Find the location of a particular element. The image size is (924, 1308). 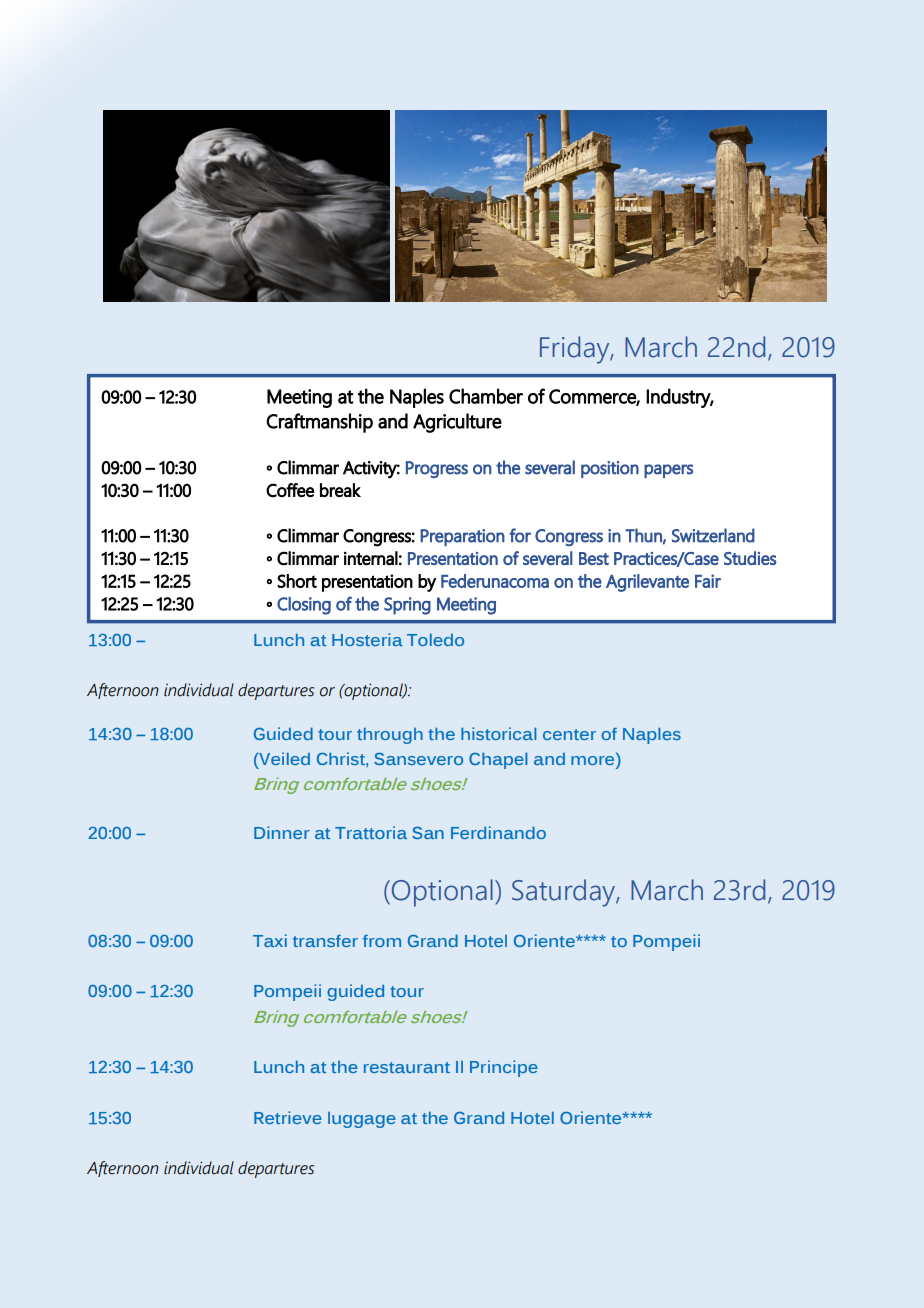

Short is located at coordinates (297, 581).
